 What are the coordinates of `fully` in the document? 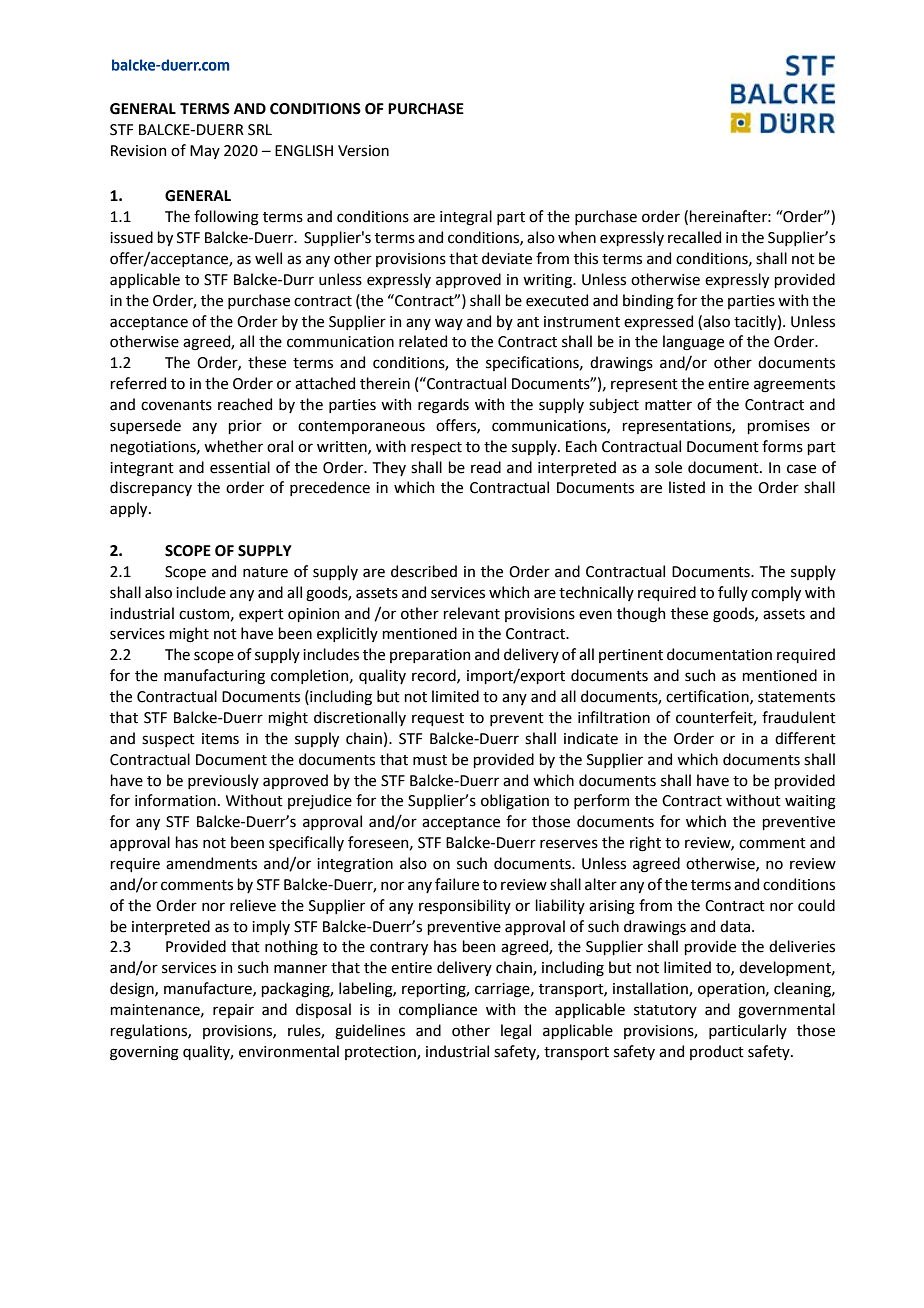 It's located at (733, 593).
